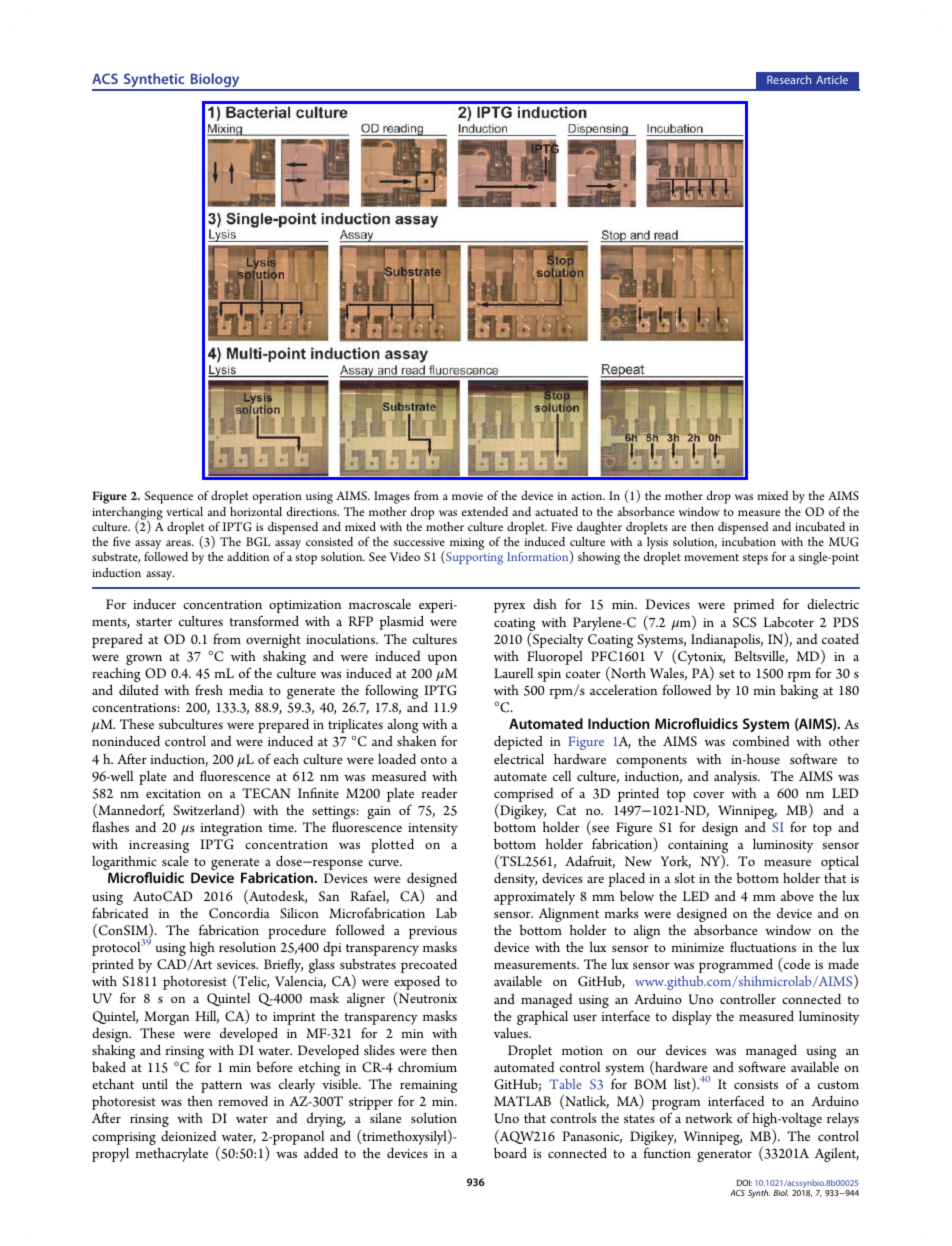 Image resolution: width=952 pixels, height=1246 pixels. I want to click on Sequence, so click(169, 497).
